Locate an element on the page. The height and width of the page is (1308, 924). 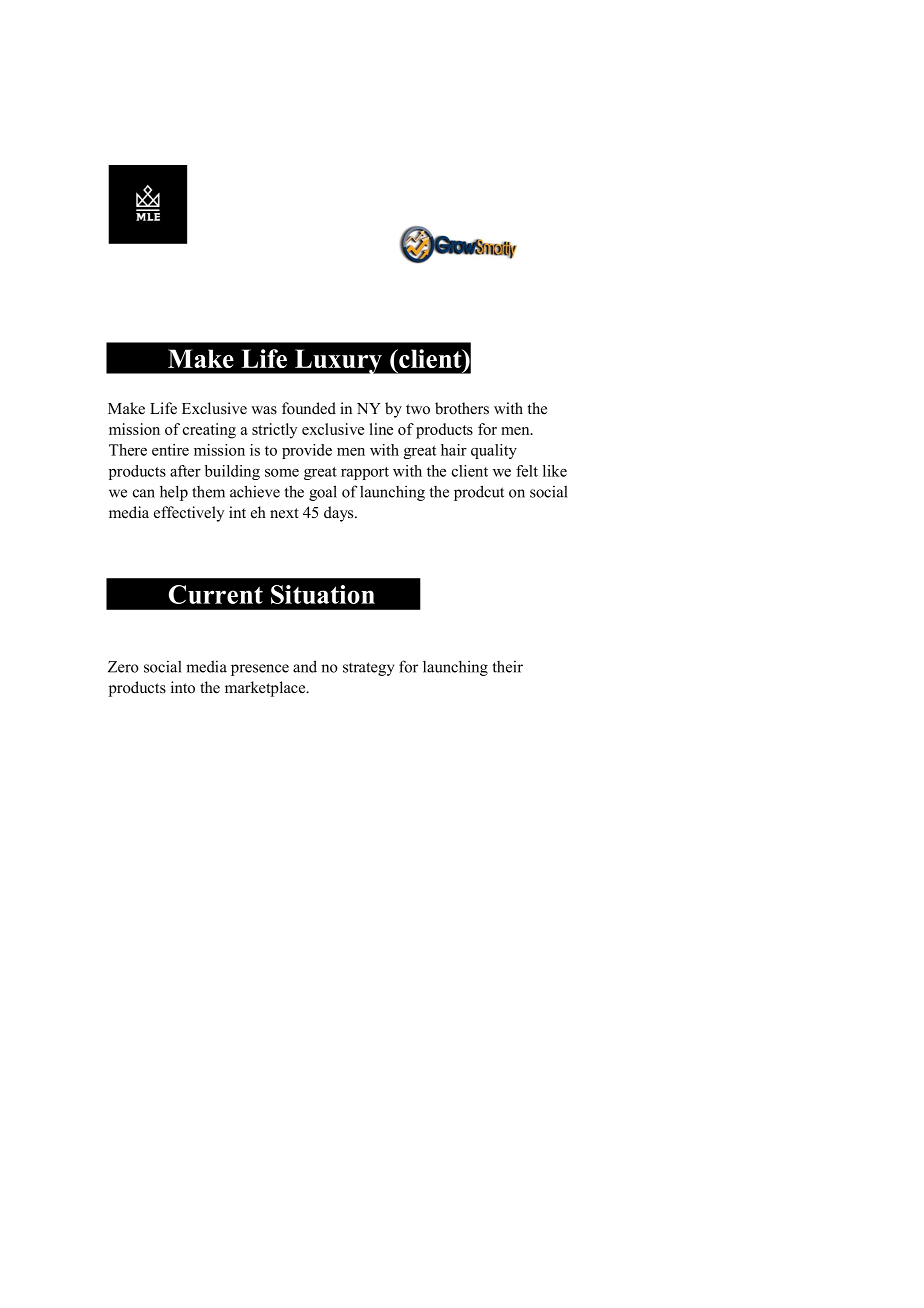
creating is located at coordinates (209, 431).
